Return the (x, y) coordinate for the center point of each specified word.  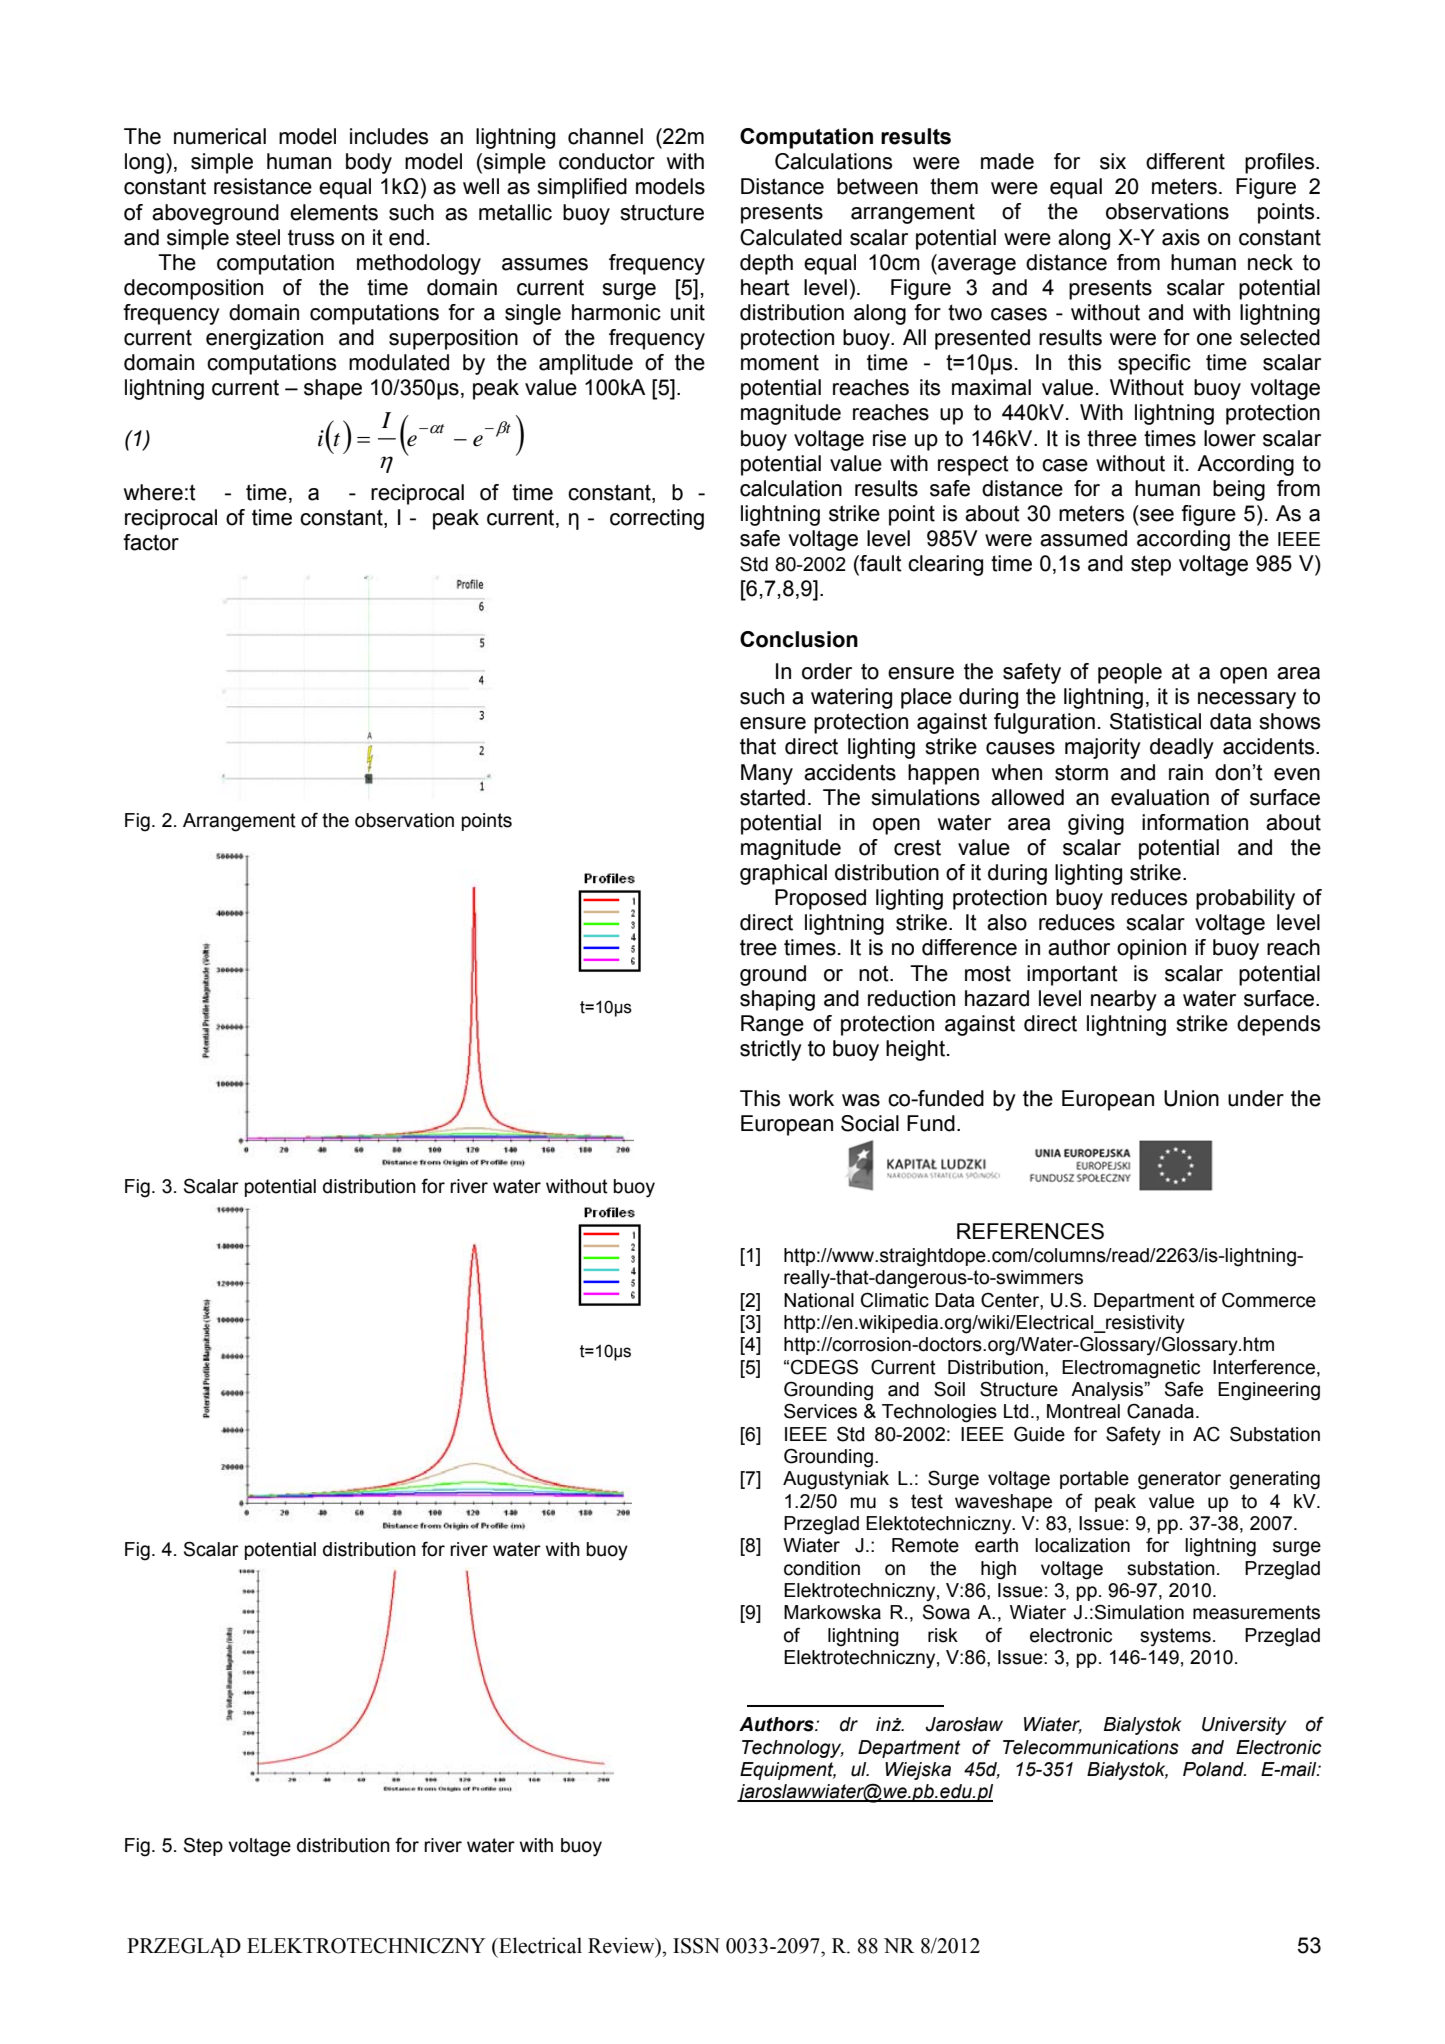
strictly (771, 1050)
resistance (263, 186)
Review (622, 1945)
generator (1179, 1480)
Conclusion (799, 639)
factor (151, 542)
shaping (777, 1000)
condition (822, 1568)
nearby (1124, 1000)
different (1185, 161)
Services (820, 1411)
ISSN (696, 1946)
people (1130, 673)
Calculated (791, 237)
